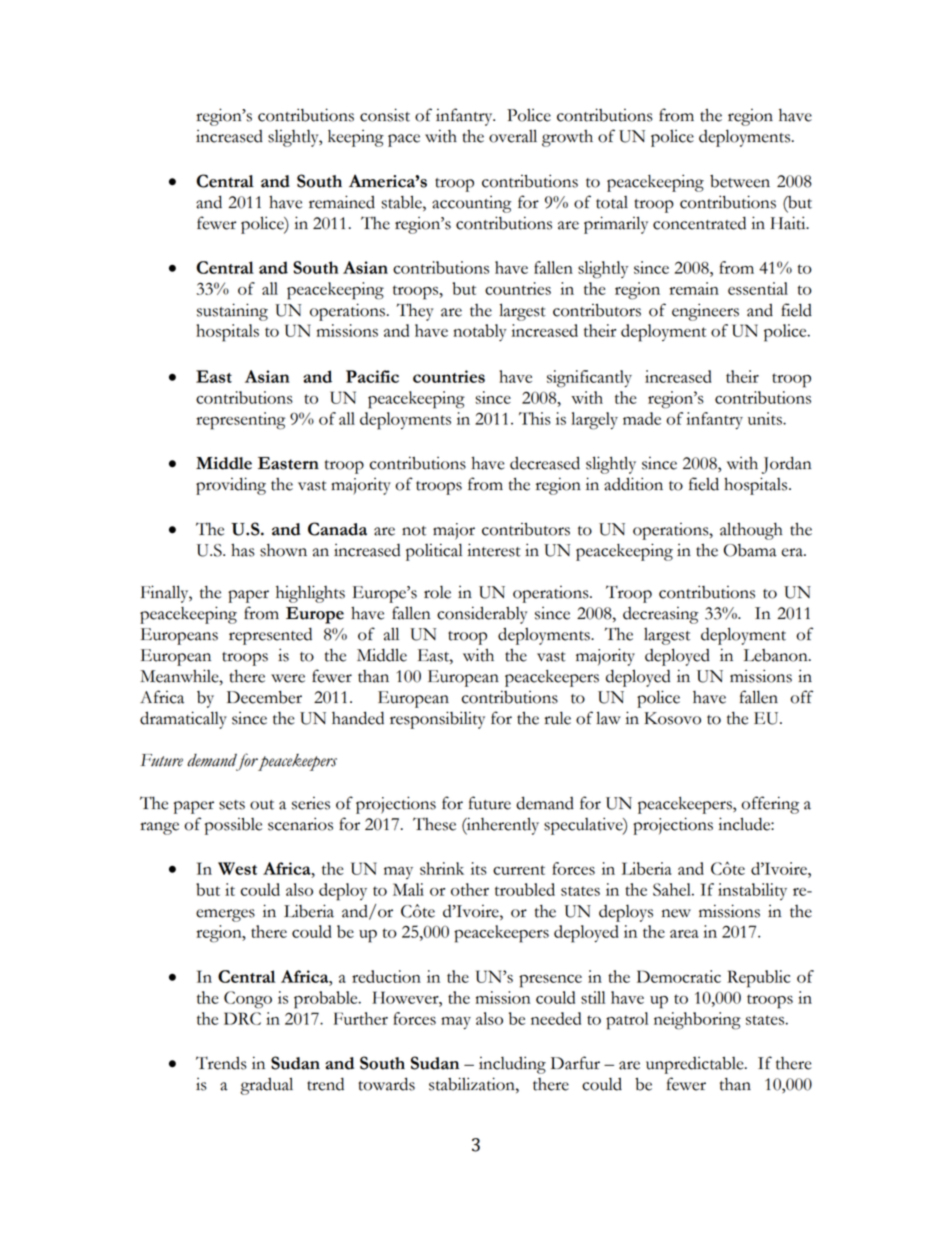 The width and height of the screenshot is (952, 1233). What do you see at coordinates (535, 418) in the screenshot?
I see `This` at bounding box center [535, 418].
